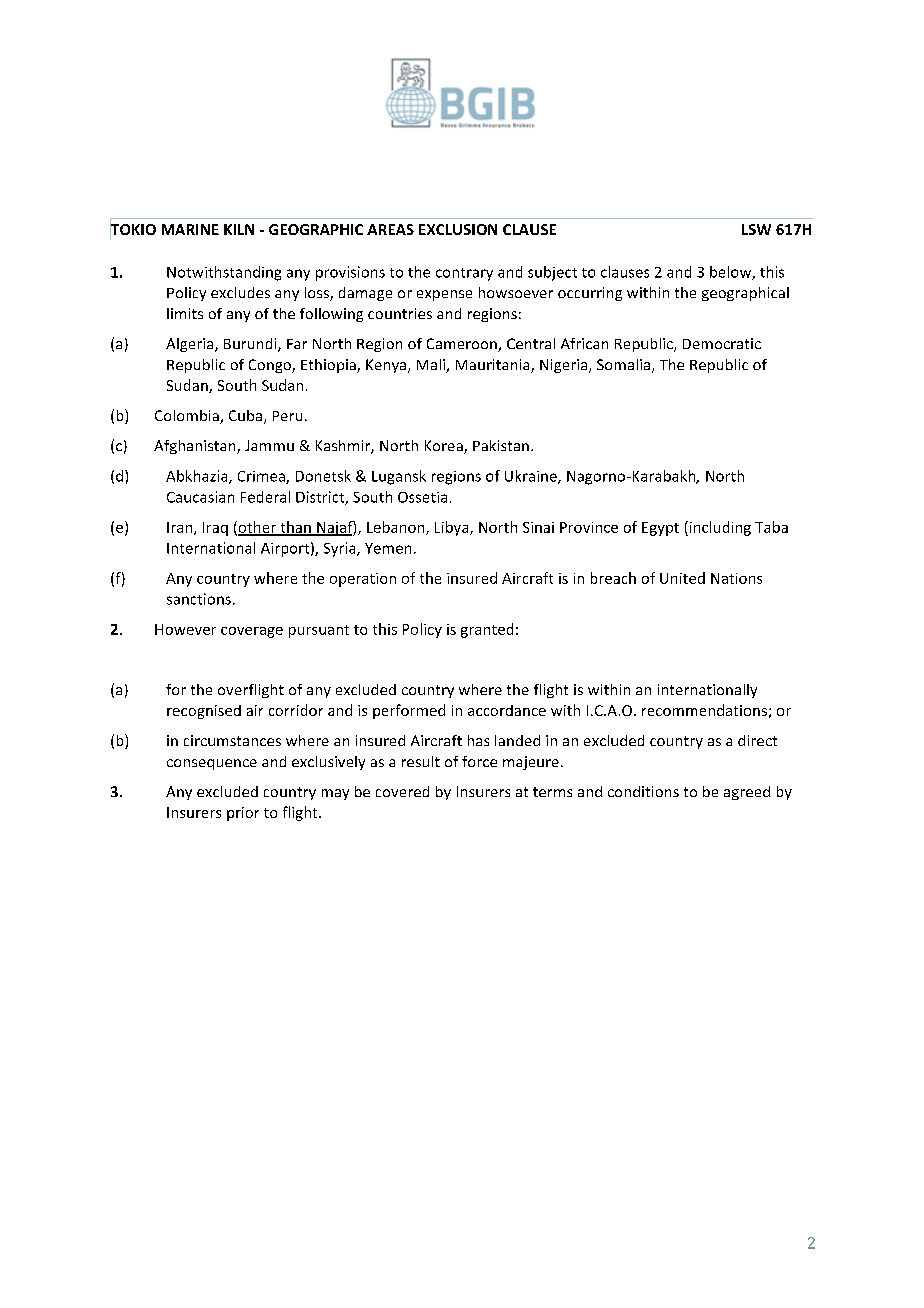 Image resolution: width=924 pixels, height=1308 pixels. I want to click on Egypt, so click(660, 529).
